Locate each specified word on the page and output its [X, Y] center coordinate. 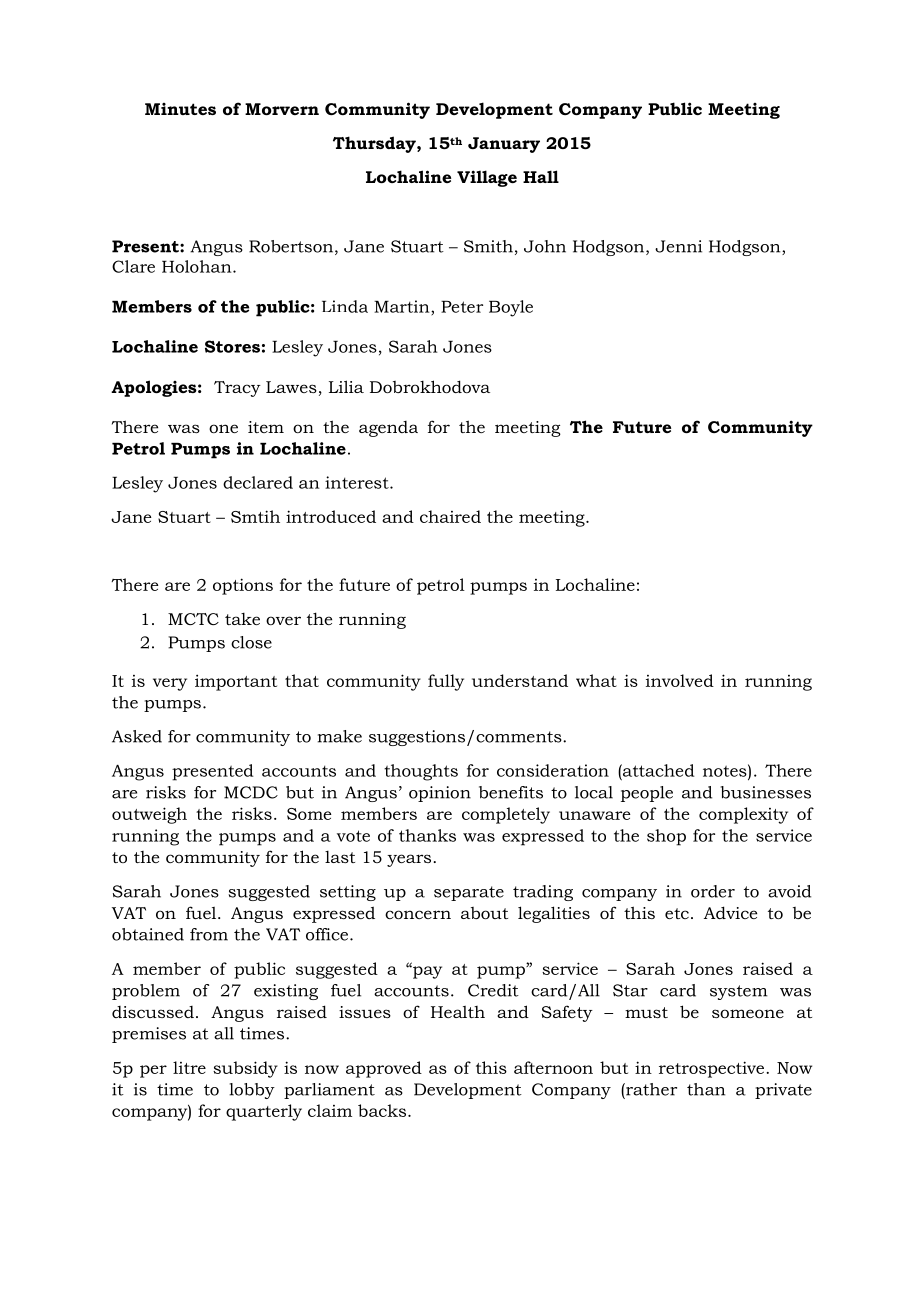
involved [680, 680]
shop [666, 837]
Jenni [678, 246]
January [504, 145]
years [409, 860]
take [242, 619]
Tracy [237, 389]
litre [189, 1067]
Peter [462, 307]
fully [446, 682]
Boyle [511, 308]
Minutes [180, 109]
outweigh [149, 815]
